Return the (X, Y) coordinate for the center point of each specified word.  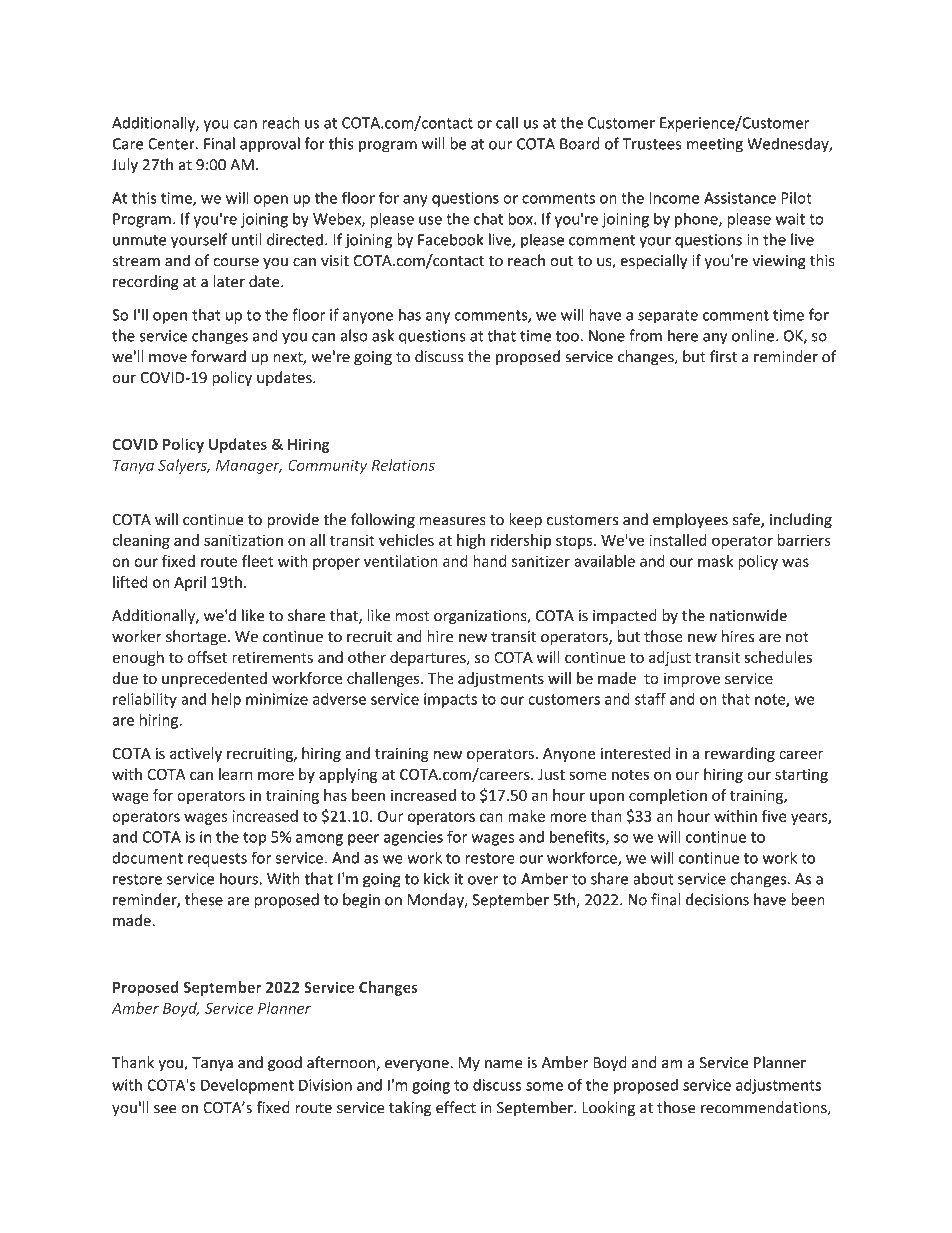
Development (247, 1086)
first (723, 356)
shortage (196, 637)
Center (172, 144)
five (774, 816)
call (507, 123)
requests (217, 860)
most (412, 616)
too (567, 336)
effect (456, 1107)
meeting (715, 145)
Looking (608, 1109)
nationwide (748, 615)
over (483, 880)
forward (218, 356)
